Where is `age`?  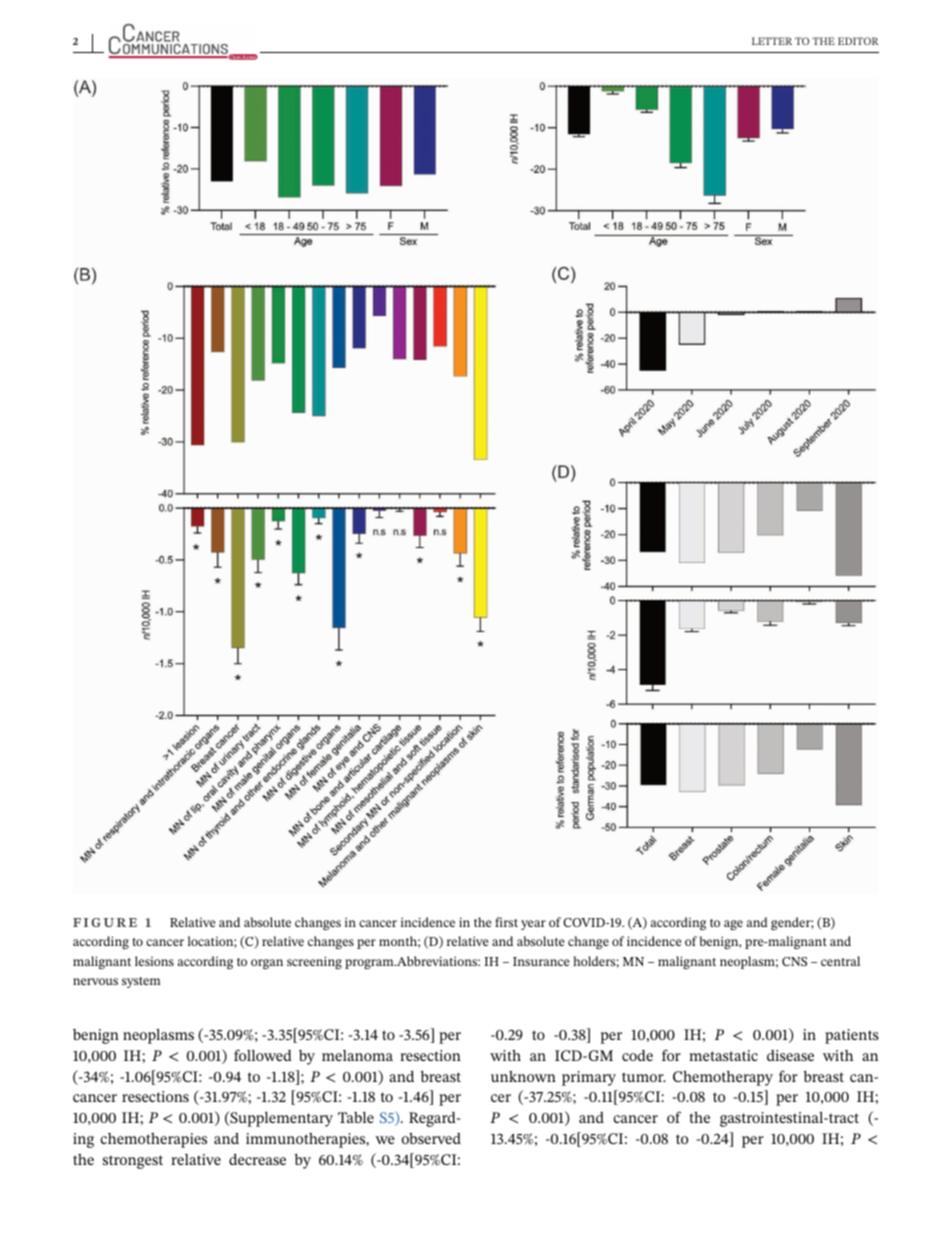 age is located at coordinates (733, 925).
